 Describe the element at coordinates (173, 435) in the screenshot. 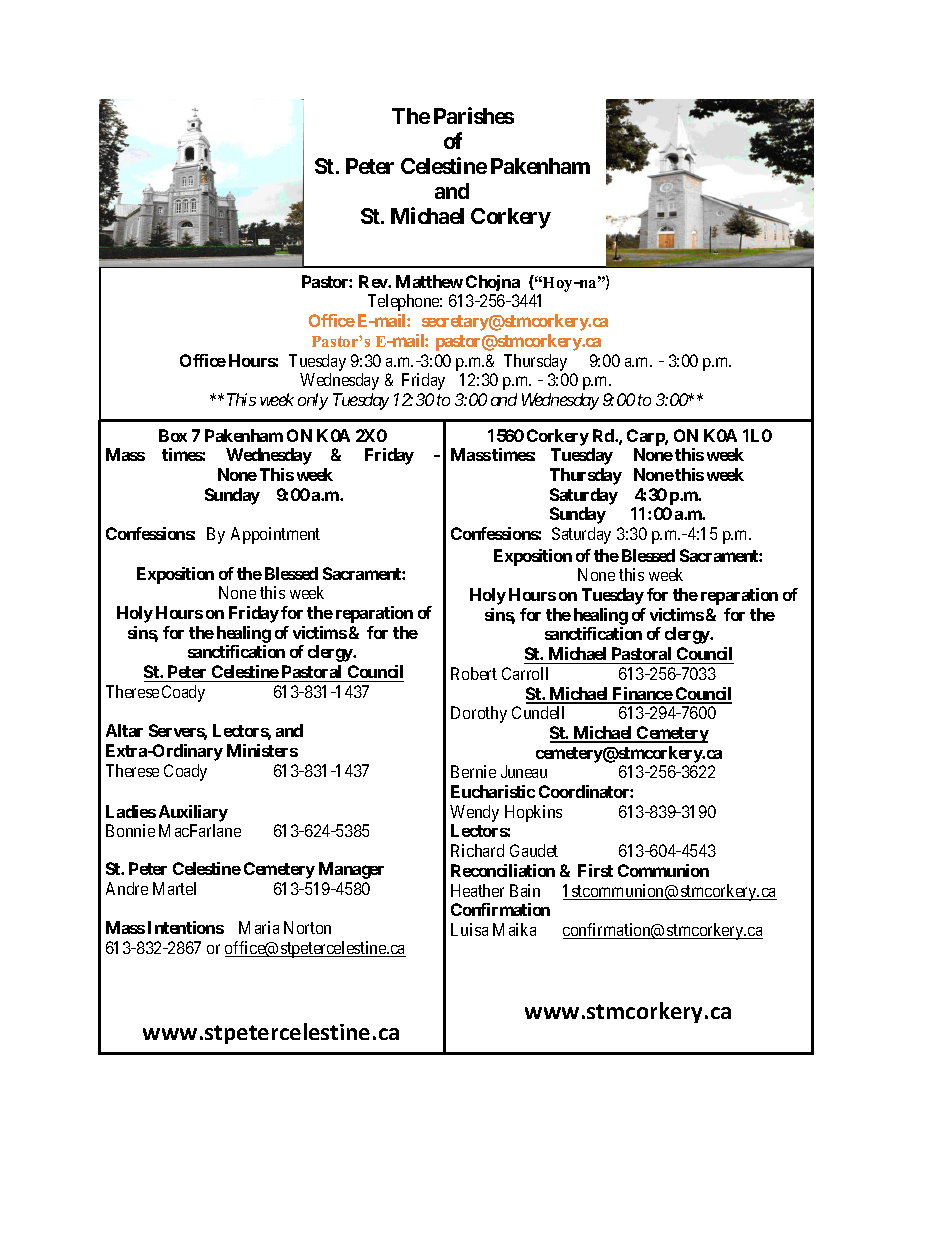

I see `Box` at that location.
